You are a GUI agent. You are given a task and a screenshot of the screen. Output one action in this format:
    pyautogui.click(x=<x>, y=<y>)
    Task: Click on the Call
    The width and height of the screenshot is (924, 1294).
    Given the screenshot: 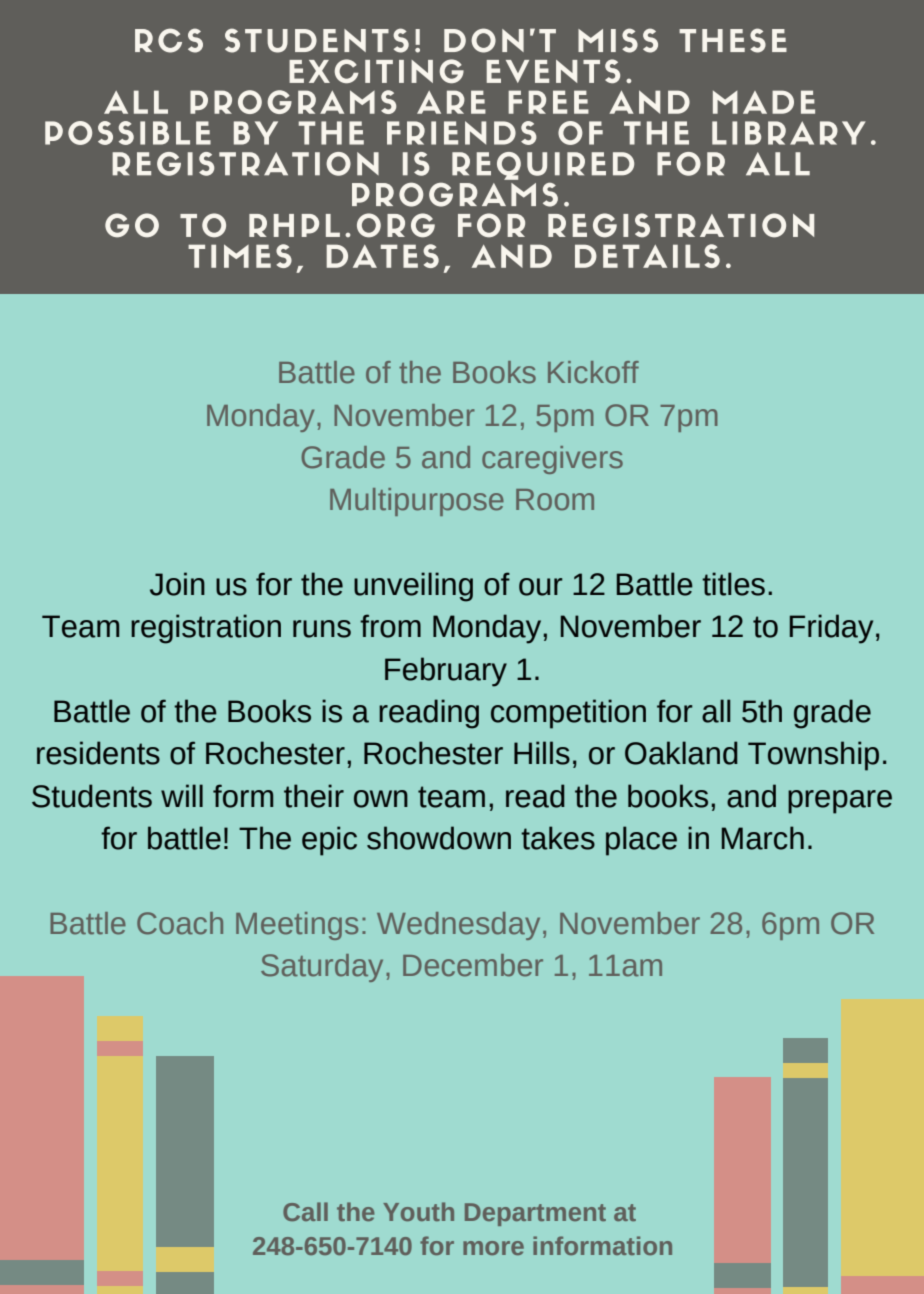 What is the action you would take?
    pyautogui.click(x=305, y=1211)
